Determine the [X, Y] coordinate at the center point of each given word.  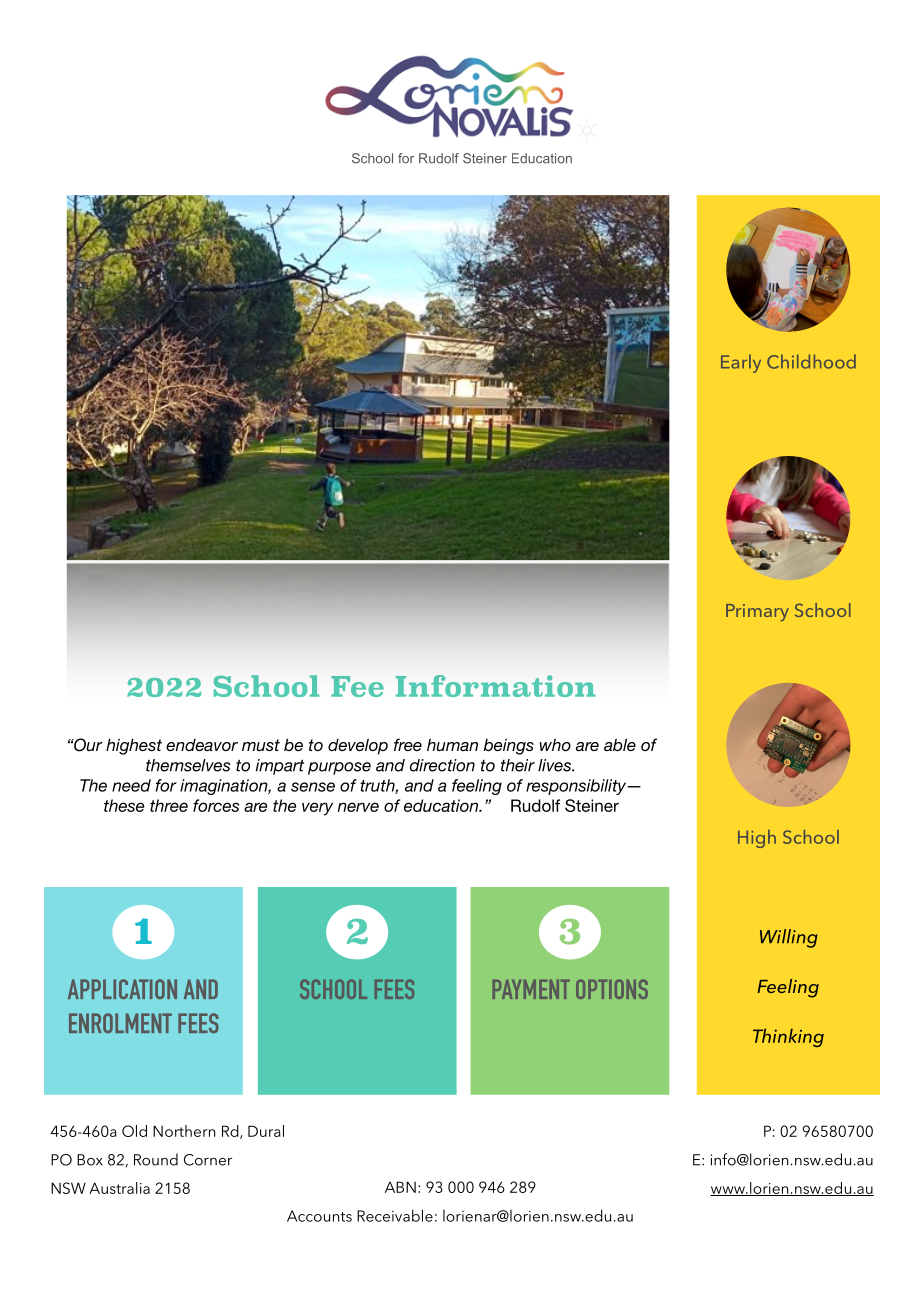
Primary [757, 612]
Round [156, 1159]
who [555, 745]
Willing [789, 938]
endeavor [202, 745]
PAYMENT [531, 989]
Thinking [788, 1037]
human [452, 745]
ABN [400, 1187]
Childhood [811, 361]
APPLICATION [122, 989]
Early [741, 363]
